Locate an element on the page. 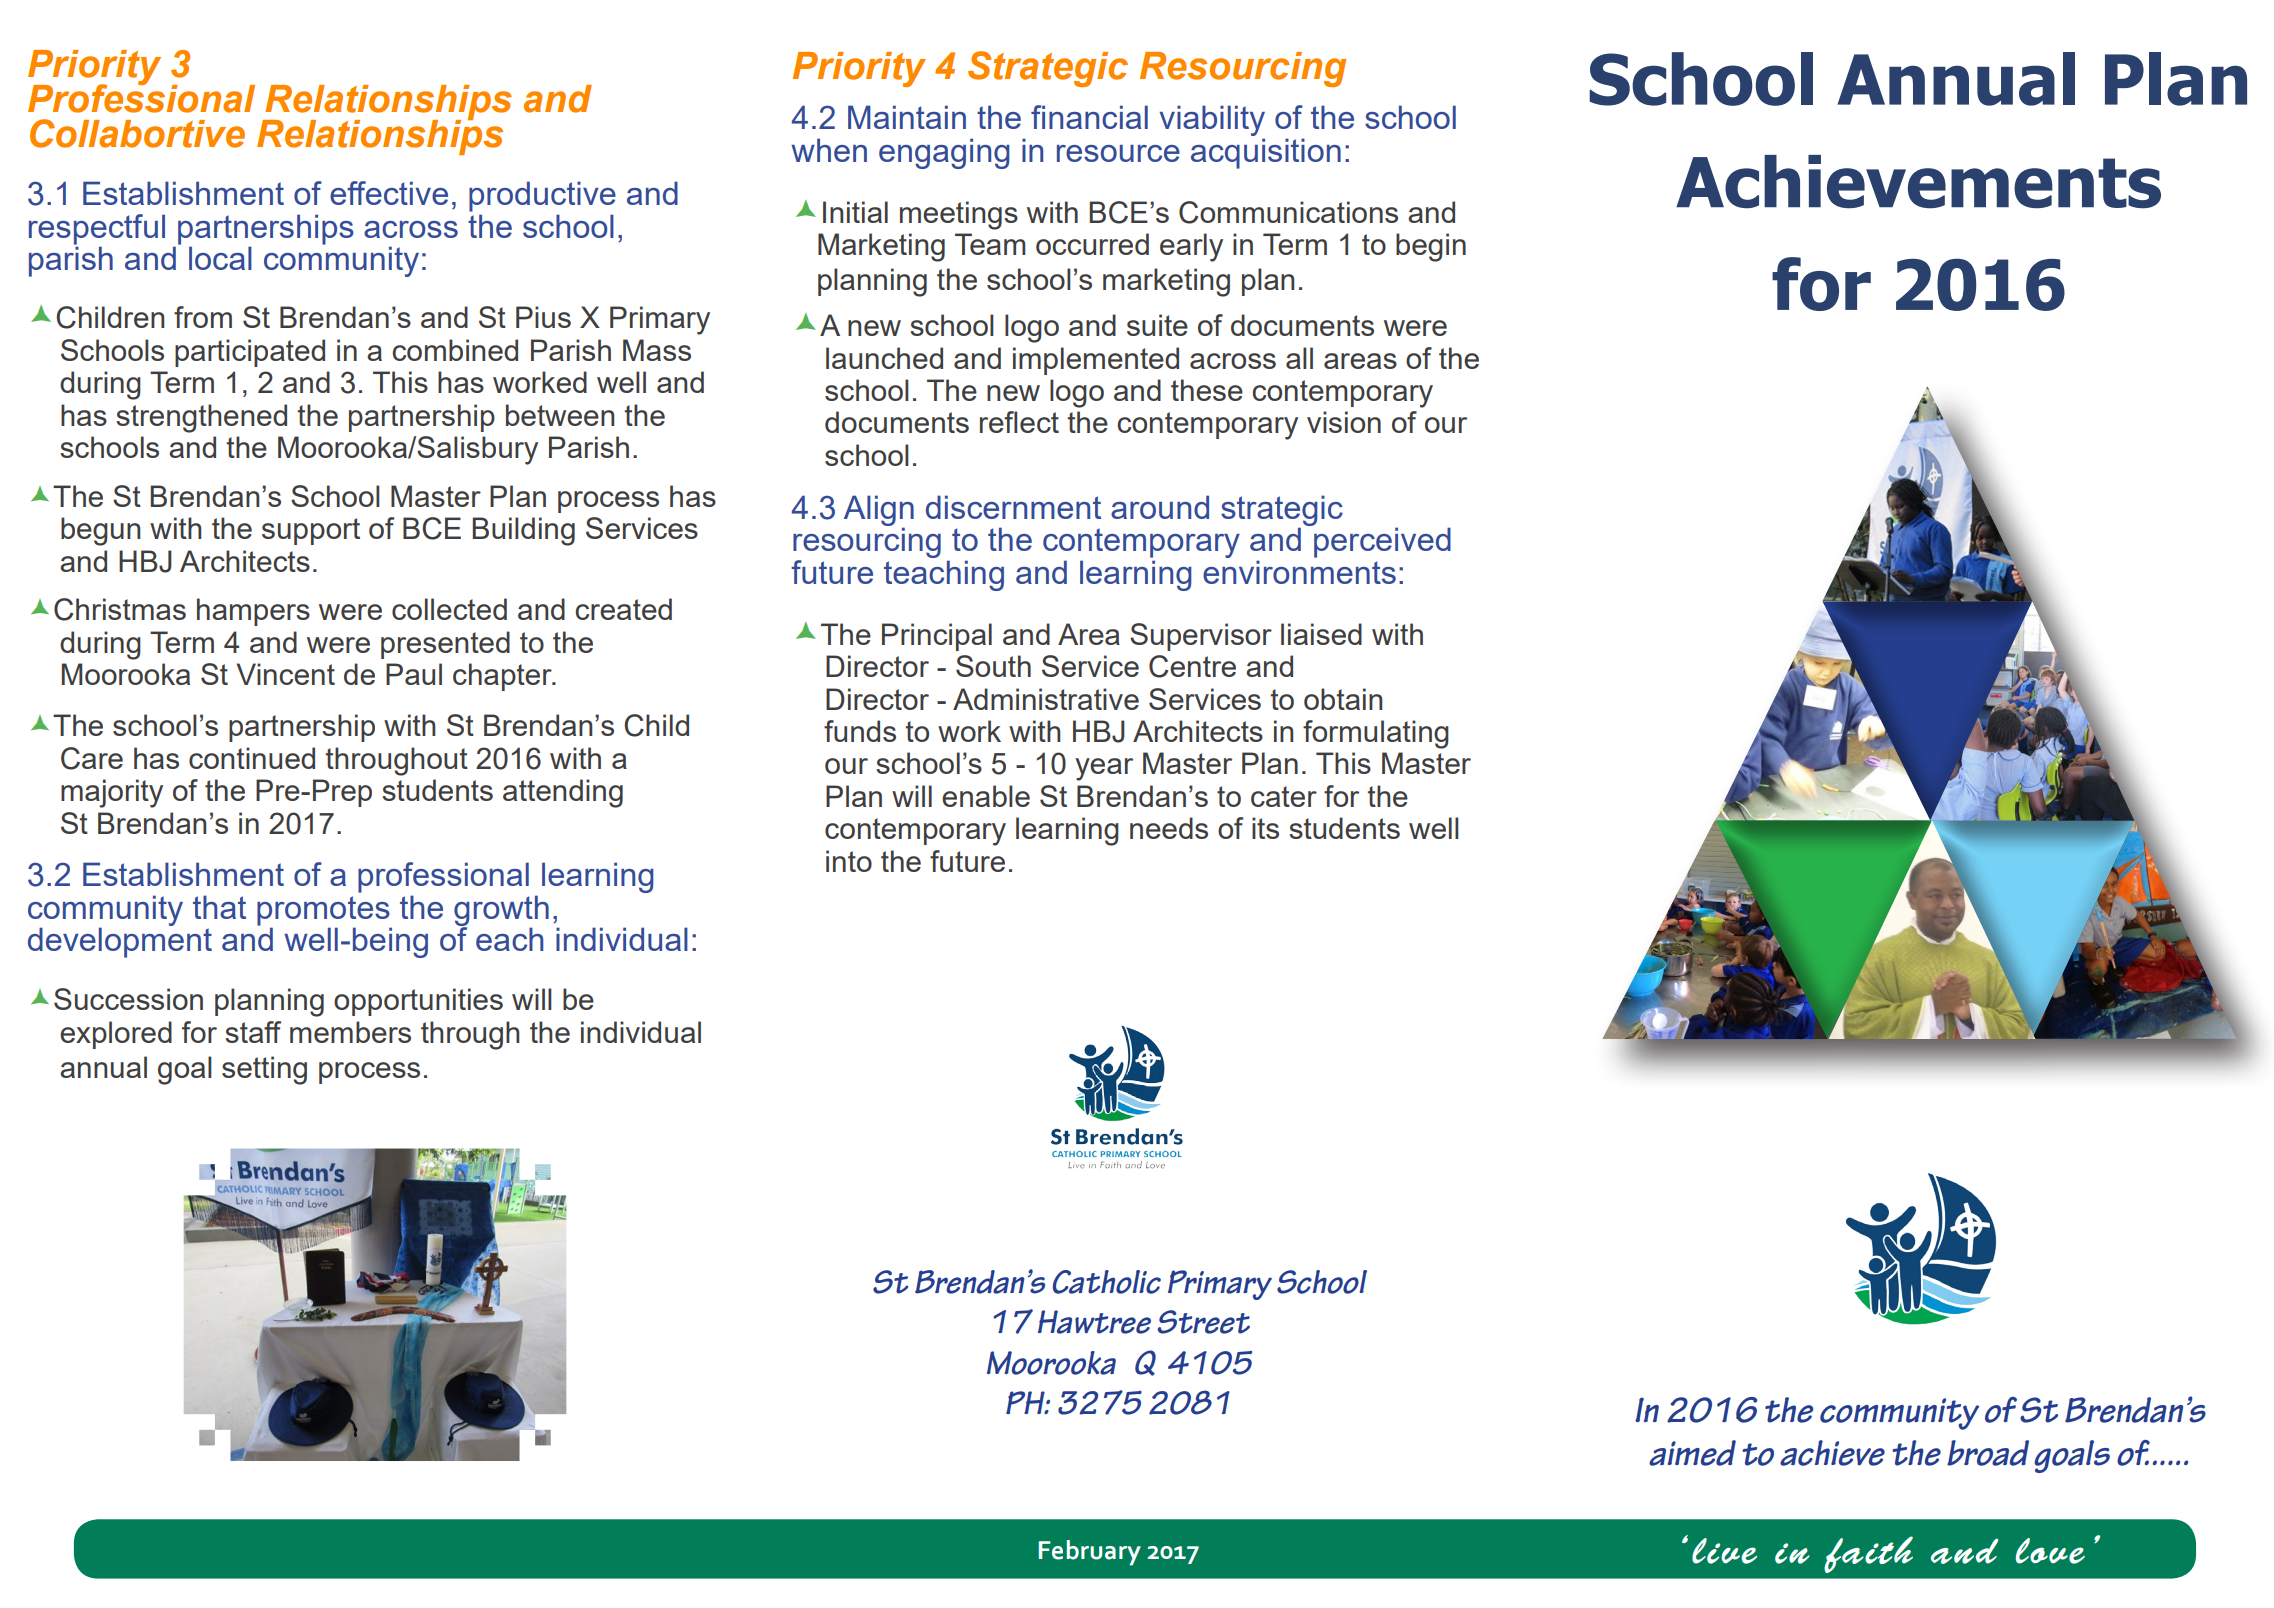 The image size is (2274, 1608). aimed is located at coordinates (1692, 1453).
